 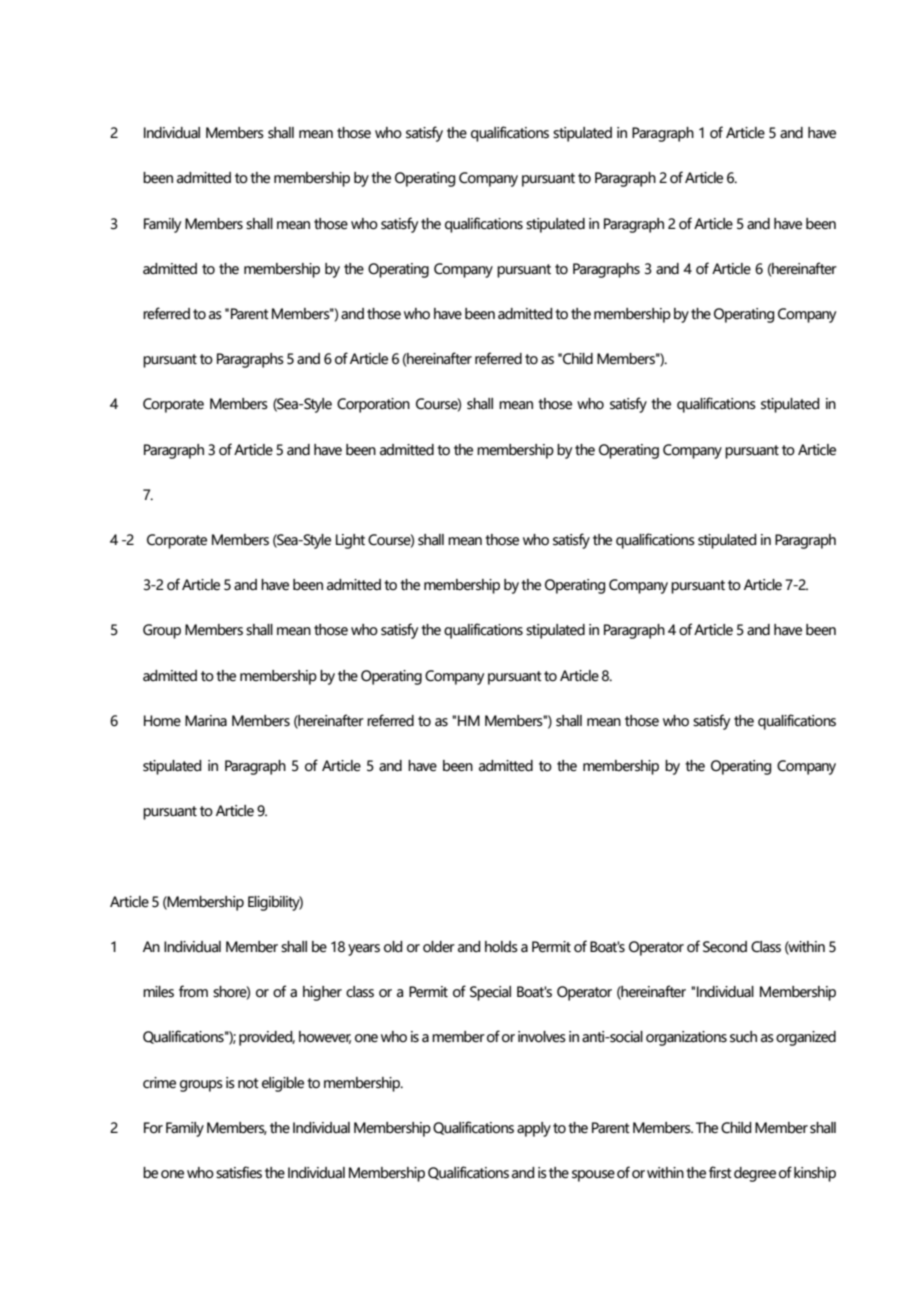 What do you see at coordinates (373, 405) in the screenshot?
I see `Corporation` at bounding box center [373, 405].
